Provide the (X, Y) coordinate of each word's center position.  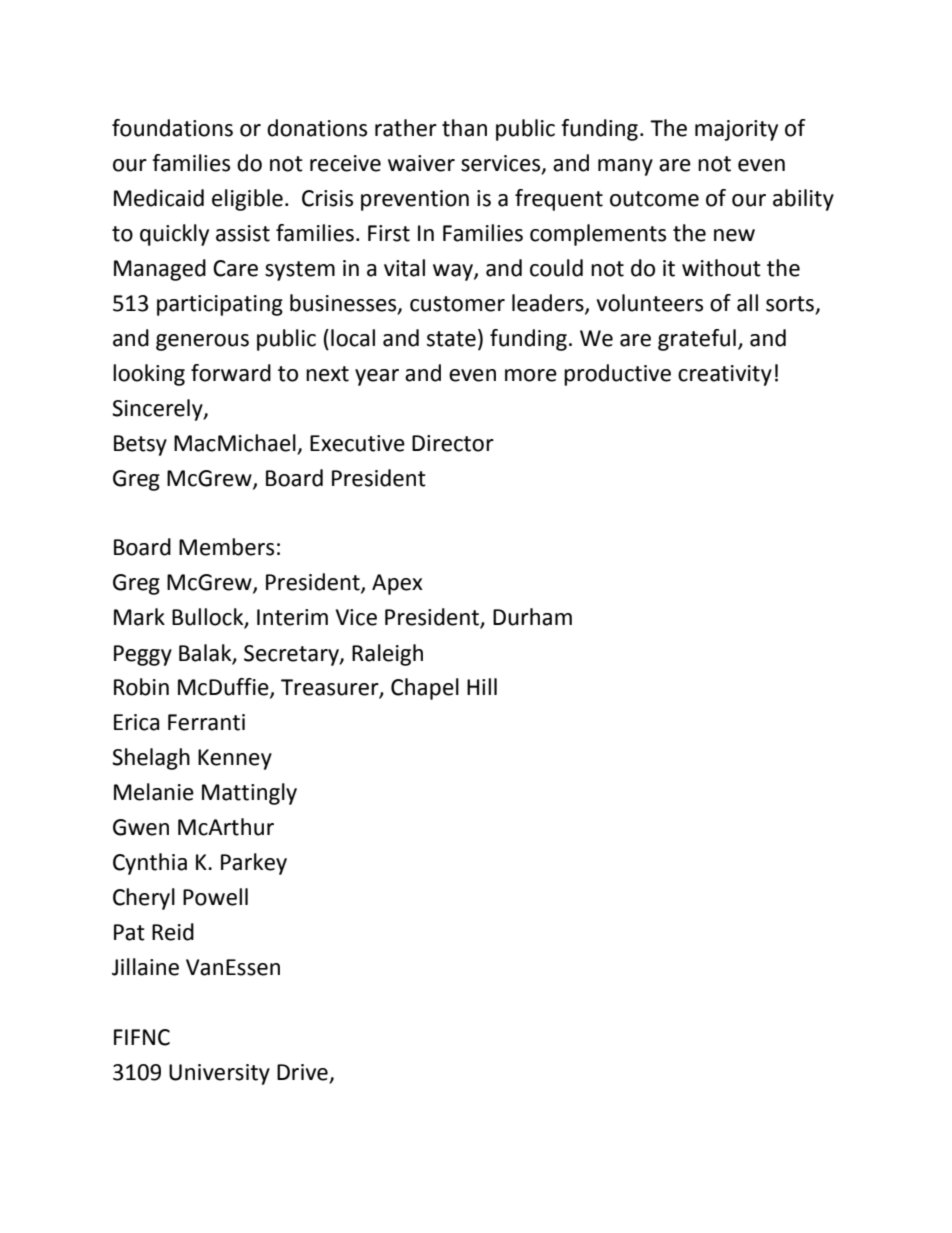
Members (226, 547)
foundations (172, 128)
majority (736, 130)
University (219, 1074)
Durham (532, 617)
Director (453, 443)
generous (202, 342)
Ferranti (206, 722)
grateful (697, 340)
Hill (482, 686)
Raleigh (387, 655)
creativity (725, 375)
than (464, 128)
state (451, 339)
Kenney (235, 759)
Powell (215, 897)
